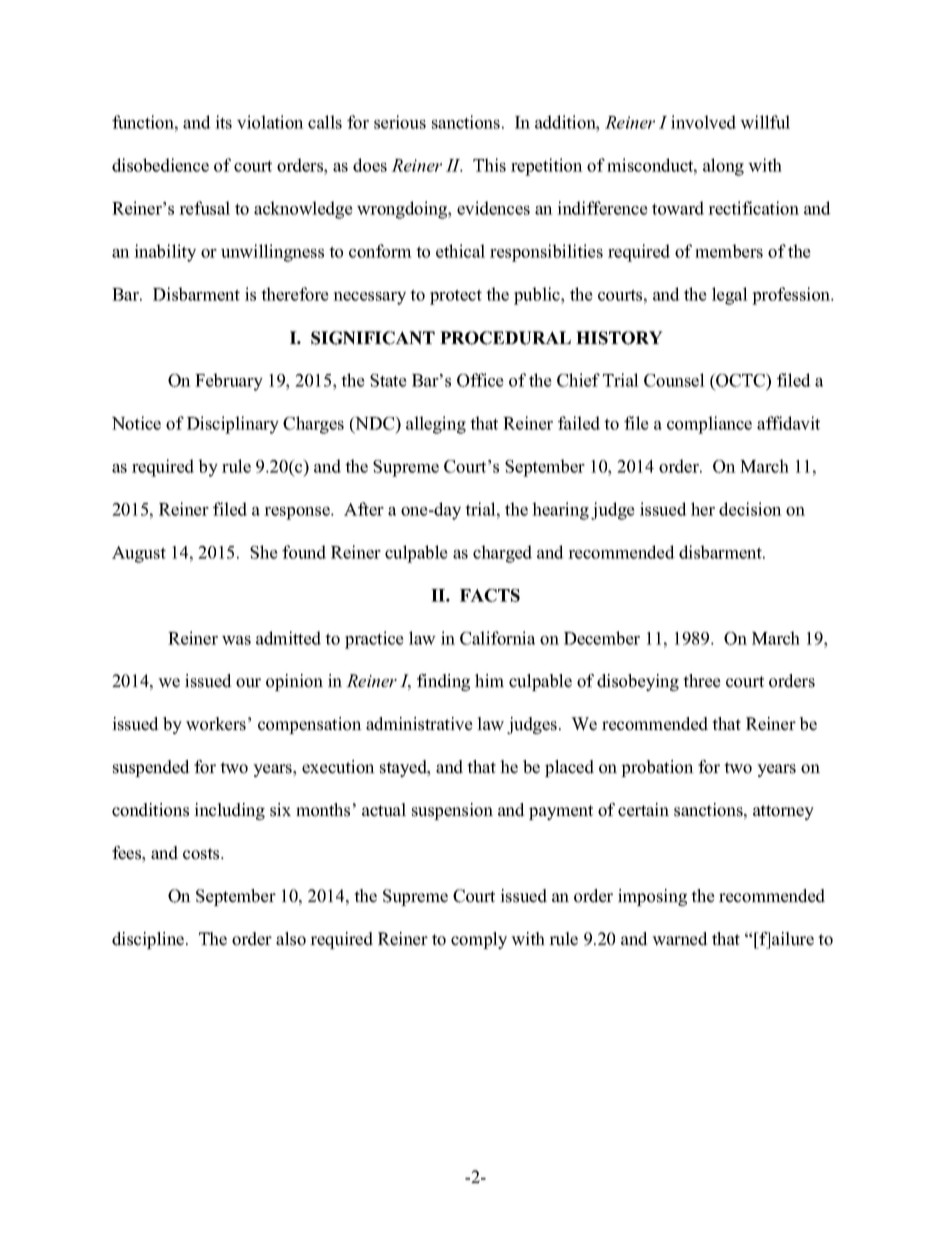  Describe the element at coordinates (490, 595) in the page. I see `FACTS` at that location.
